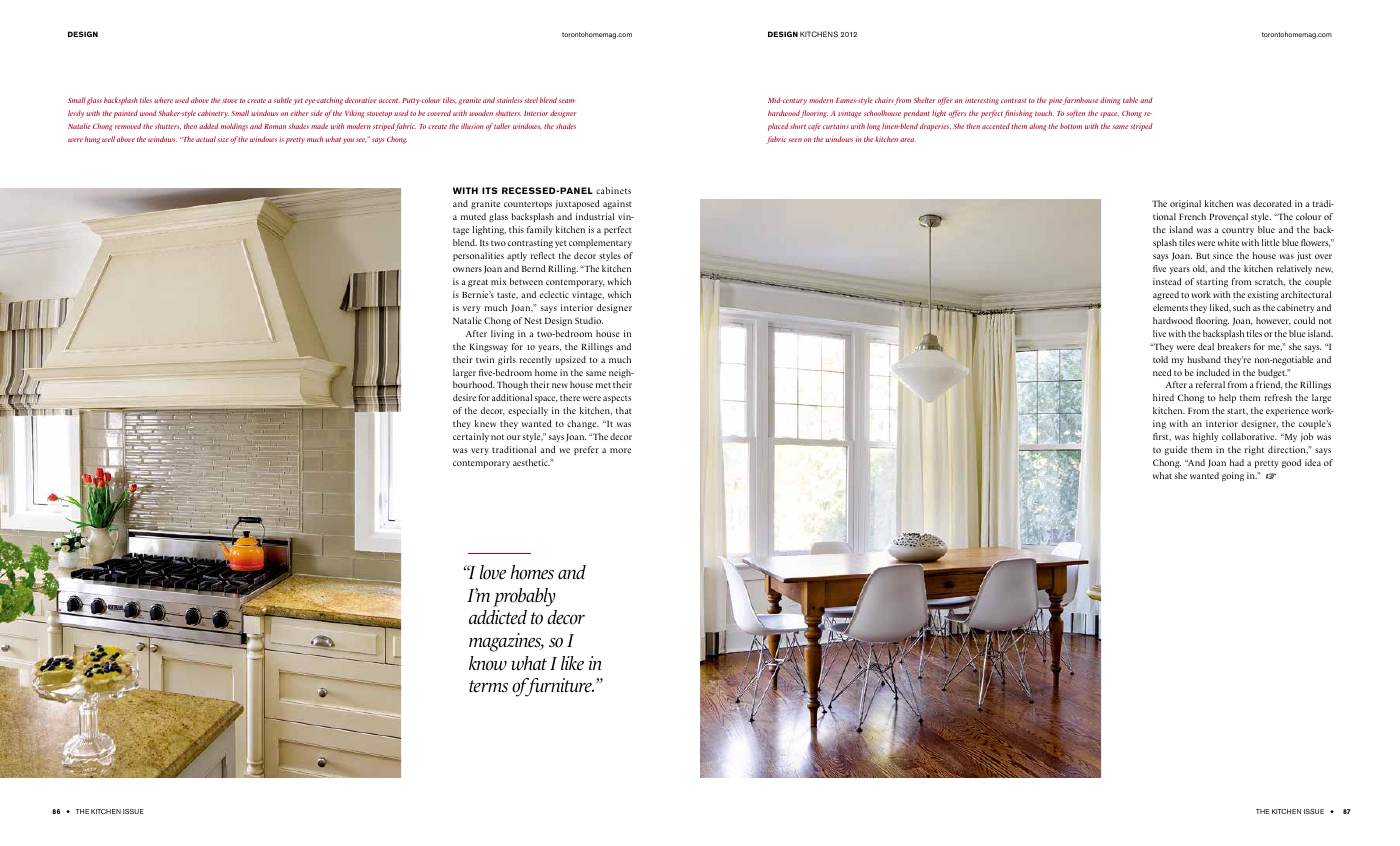  I want to click on moldings, so click(234, 127).
